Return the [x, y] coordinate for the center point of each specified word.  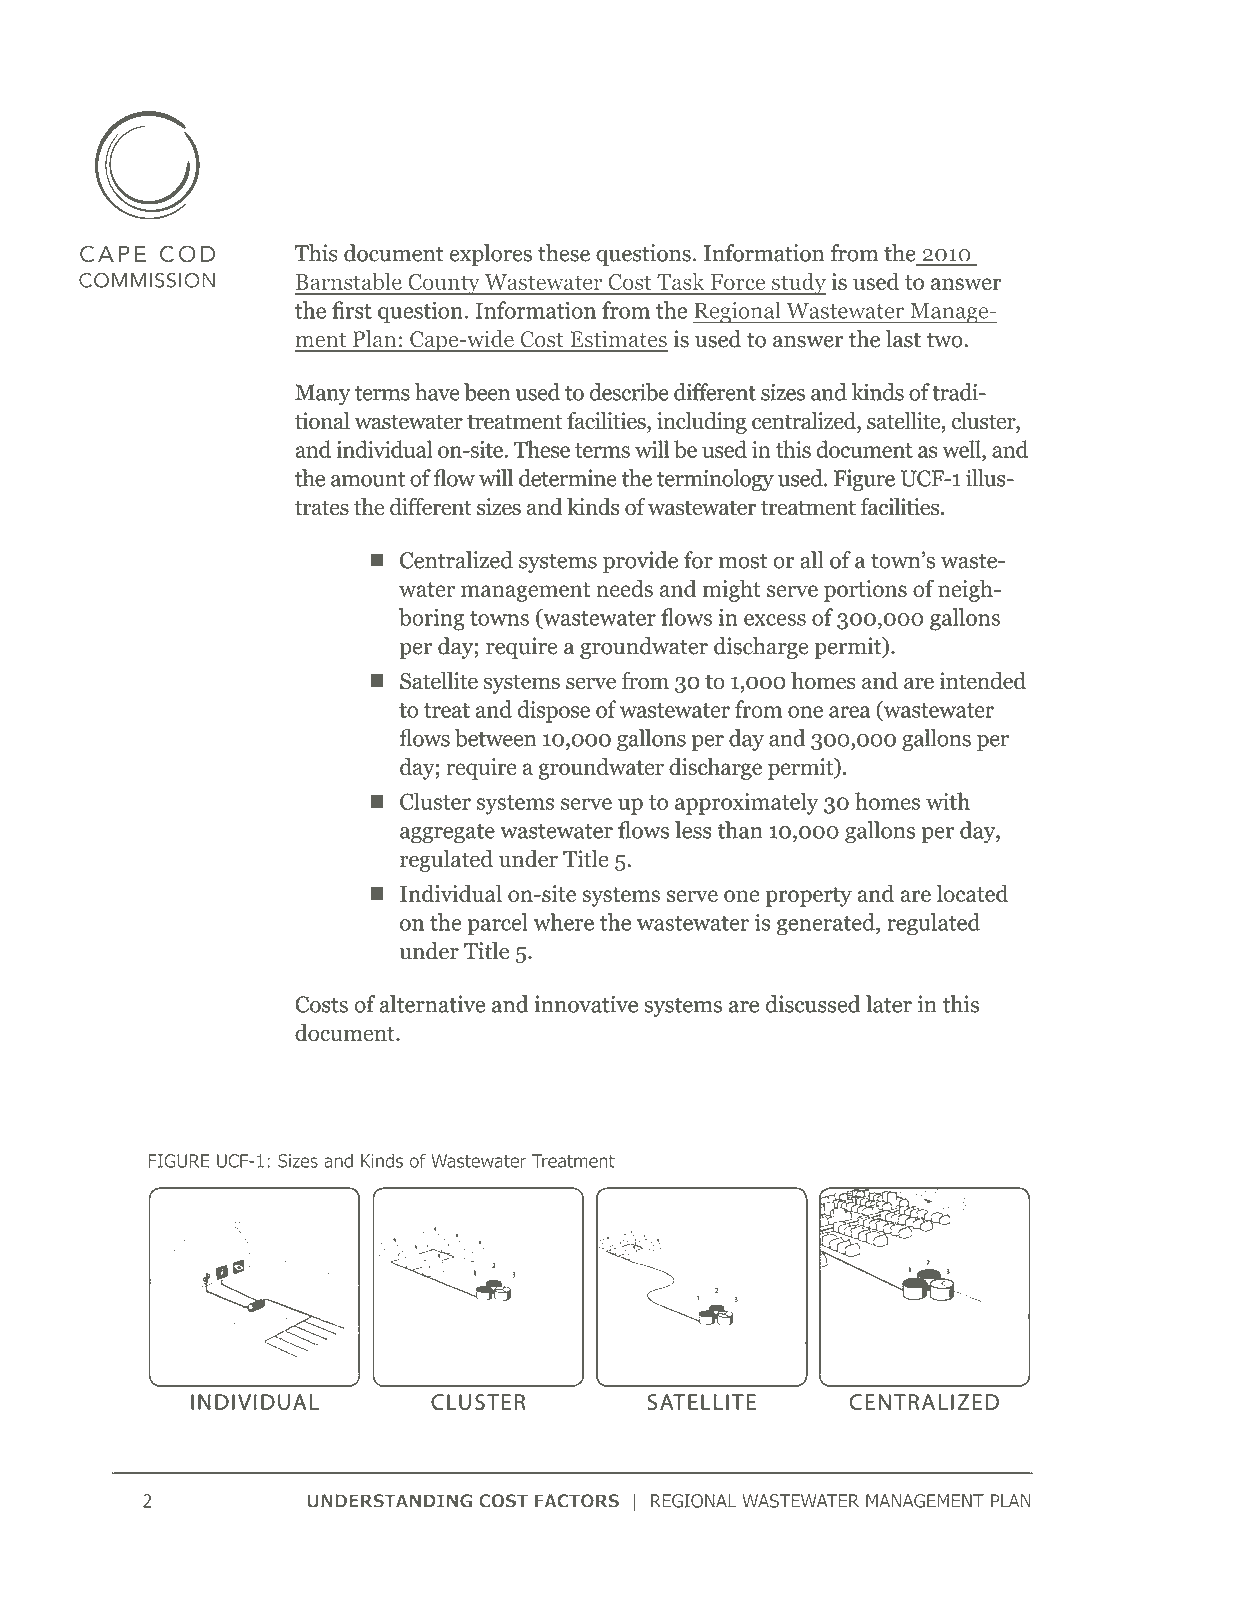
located [972, 893]
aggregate [447, 834]
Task [680, 281]
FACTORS [577, 1501]
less [693, 830]
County [444, 284]
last [903, 339]
